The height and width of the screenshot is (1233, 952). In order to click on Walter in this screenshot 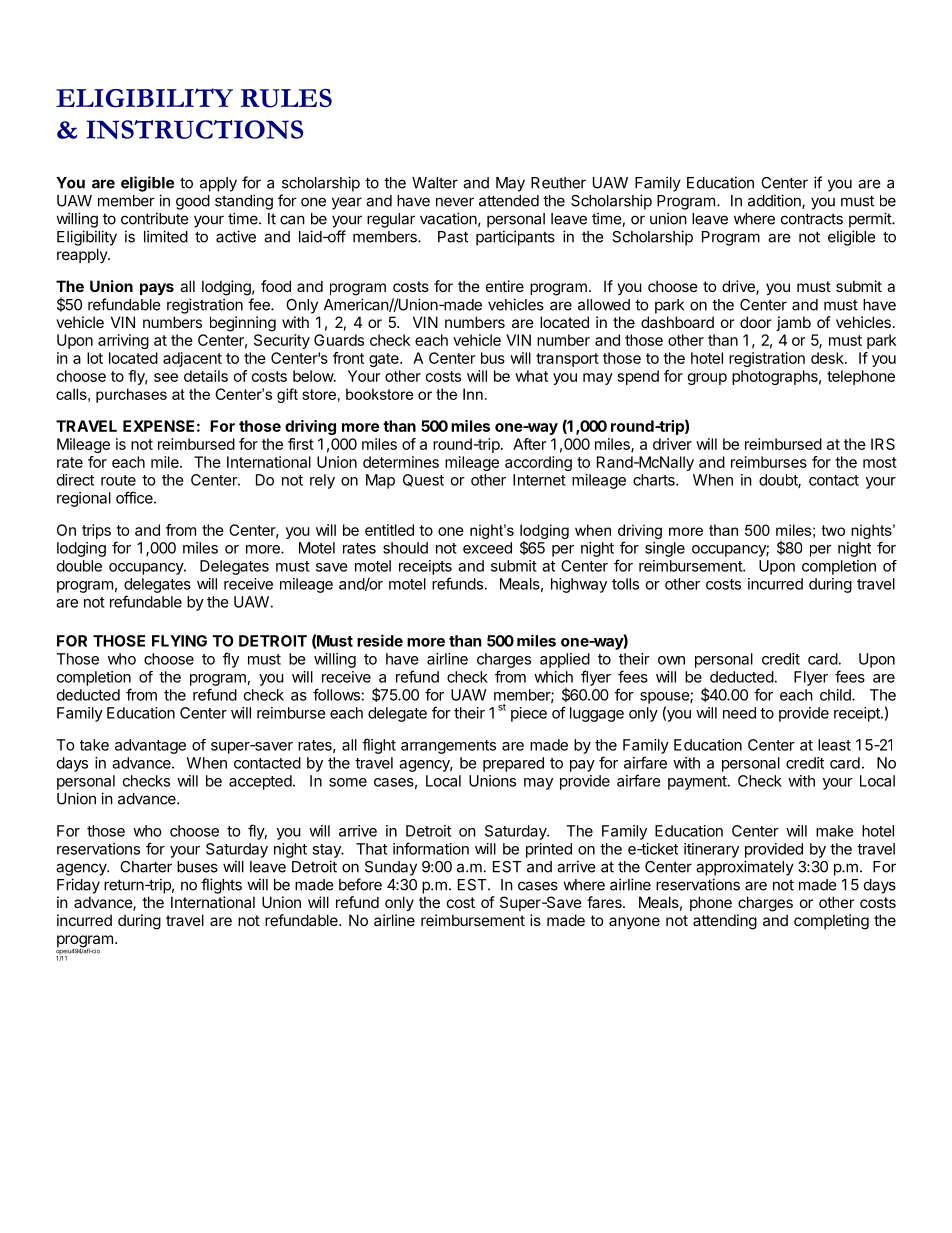, I will do `click(435, 183)`.
